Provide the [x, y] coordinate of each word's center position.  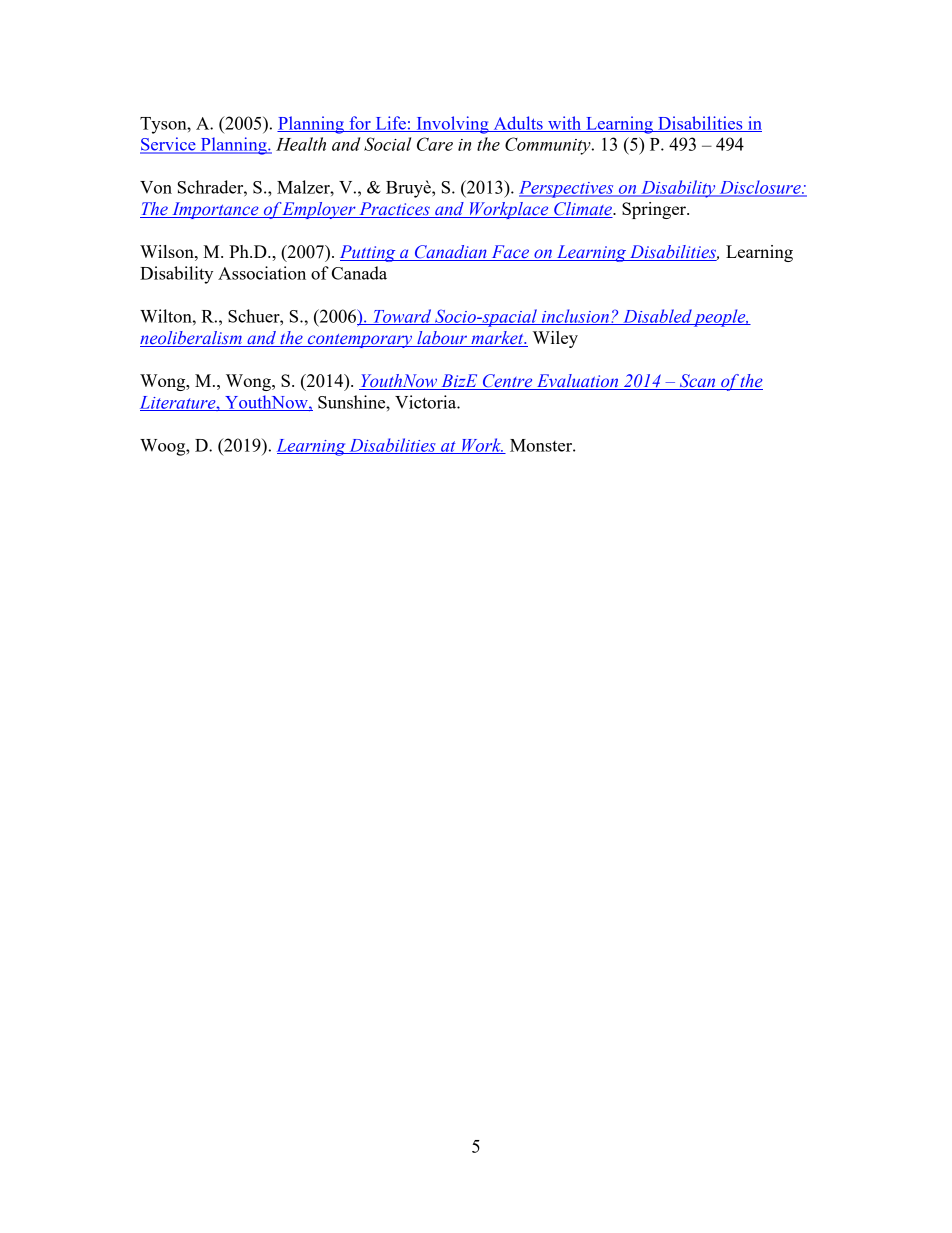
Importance [215, 210]
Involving [452, 125]
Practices [394, 210]
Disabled [657, 317]
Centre [507, 382]
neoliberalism [192, 339]
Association [262, 273]
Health [301, 144]
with [565, 124]
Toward [402, 317]
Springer [655, 210]
